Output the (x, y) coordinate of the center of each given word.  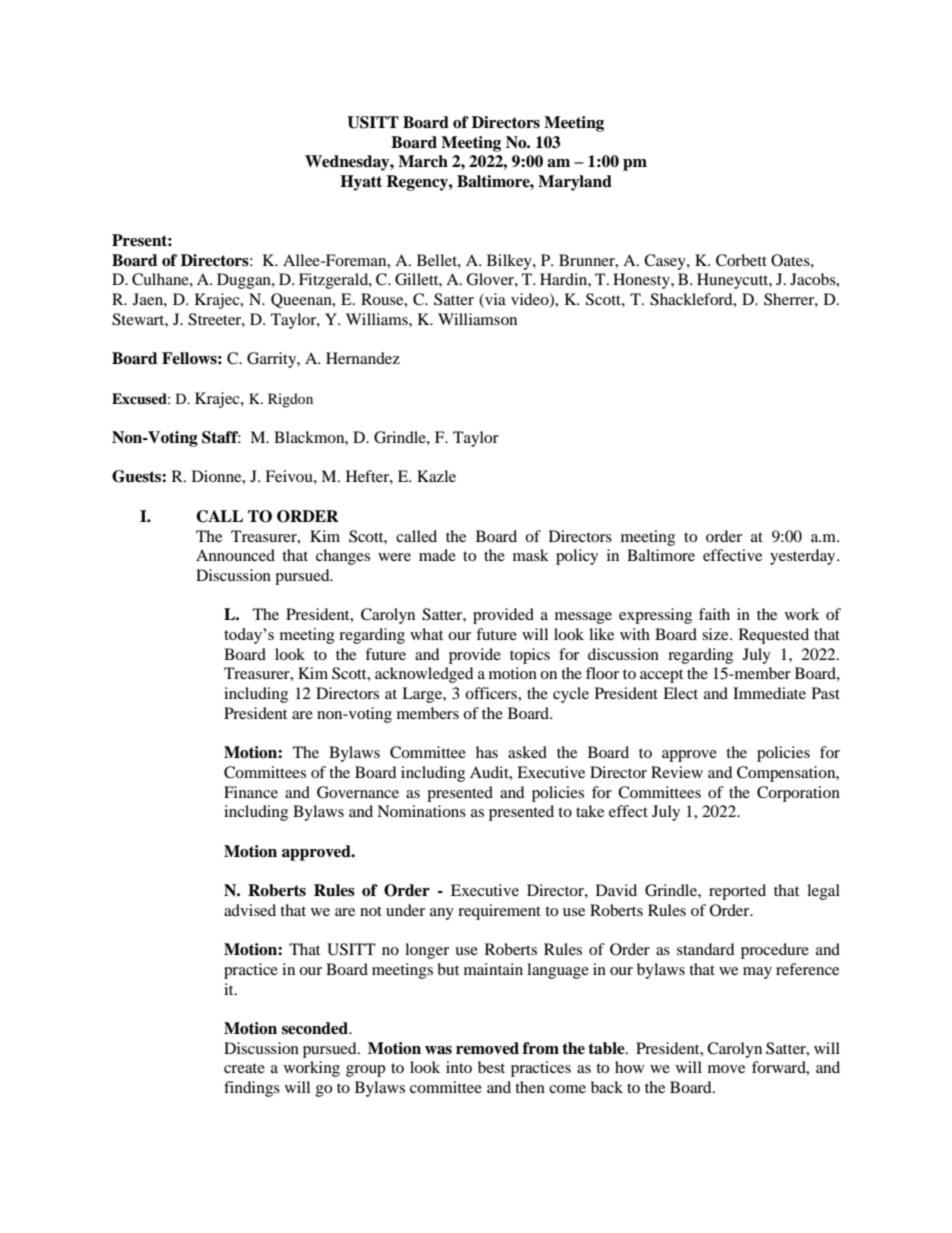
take (590, 811)
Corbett (741, 260)
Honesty (642, 281)
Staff (221, 437)
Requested (774, 636)
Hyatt (361, 183)
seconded (316, 1028)
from (541, 1048)
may (757, 973)
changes (343, 557)
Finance (251, 792)
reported (737, 892)
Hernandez (363, 358)
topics (530, 656)
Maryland (575, 183)
